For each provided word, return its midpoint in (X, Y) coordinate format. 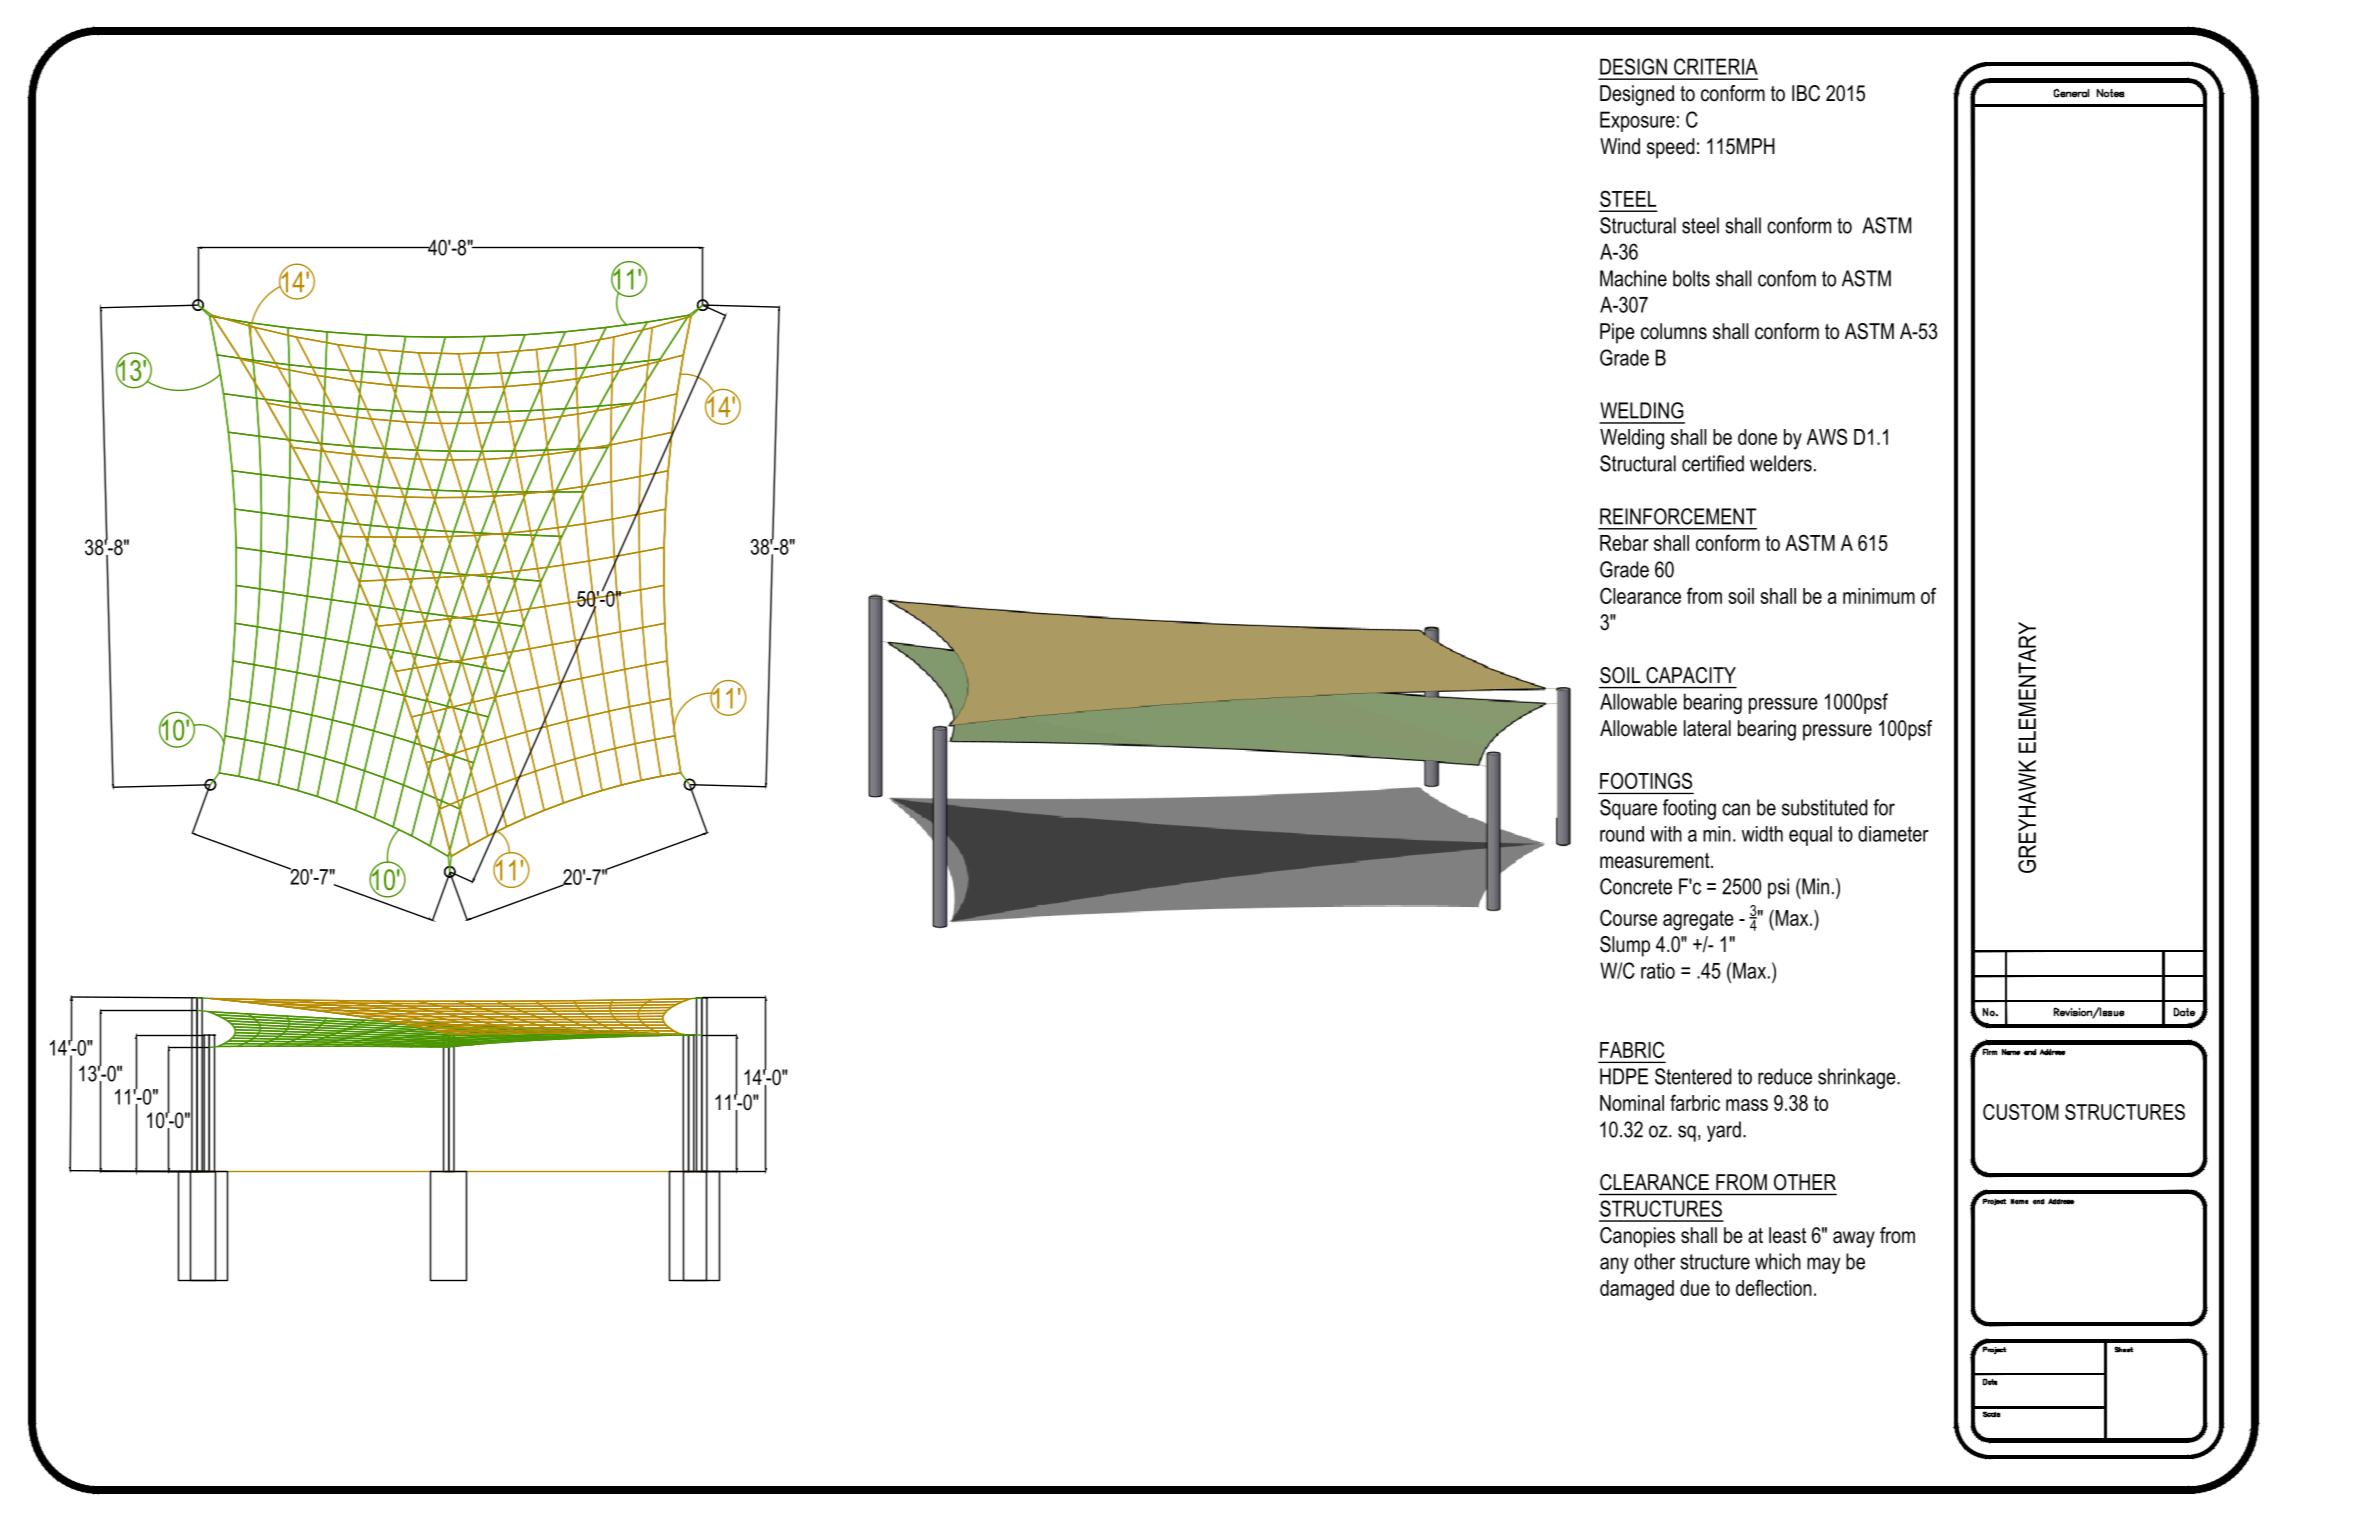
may (1823, 1265)
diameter (1893, 834)
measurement (1656, 861)
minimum (1879, 596)
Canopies (1637, 1237)
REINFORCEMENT (1678, 516)
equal (1810, 836)
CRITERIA (1716, 66)
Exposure (1637, 121)
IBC (1806, 93)
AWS (1827, 436)
